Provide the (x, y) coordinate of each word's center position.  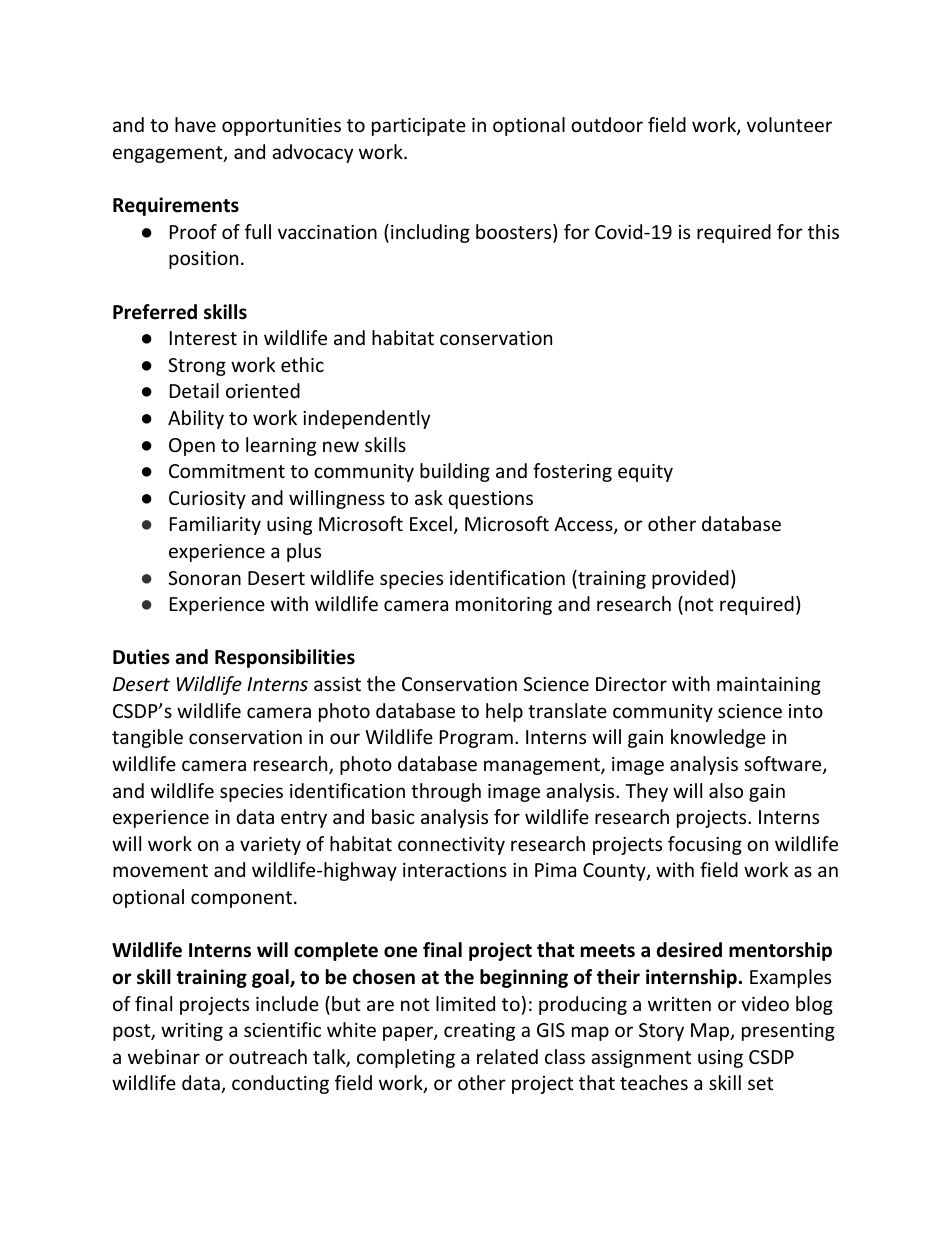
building (455, 472)
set (760, 1083)
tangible (147, 738)
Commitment (227, 471)
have (195, 124)
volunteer (789, 124)
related (507, 1056)
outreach (268, 1056)
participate (419, 127)
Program (476, 739)
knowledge (718, 738)
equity (645, 473)
